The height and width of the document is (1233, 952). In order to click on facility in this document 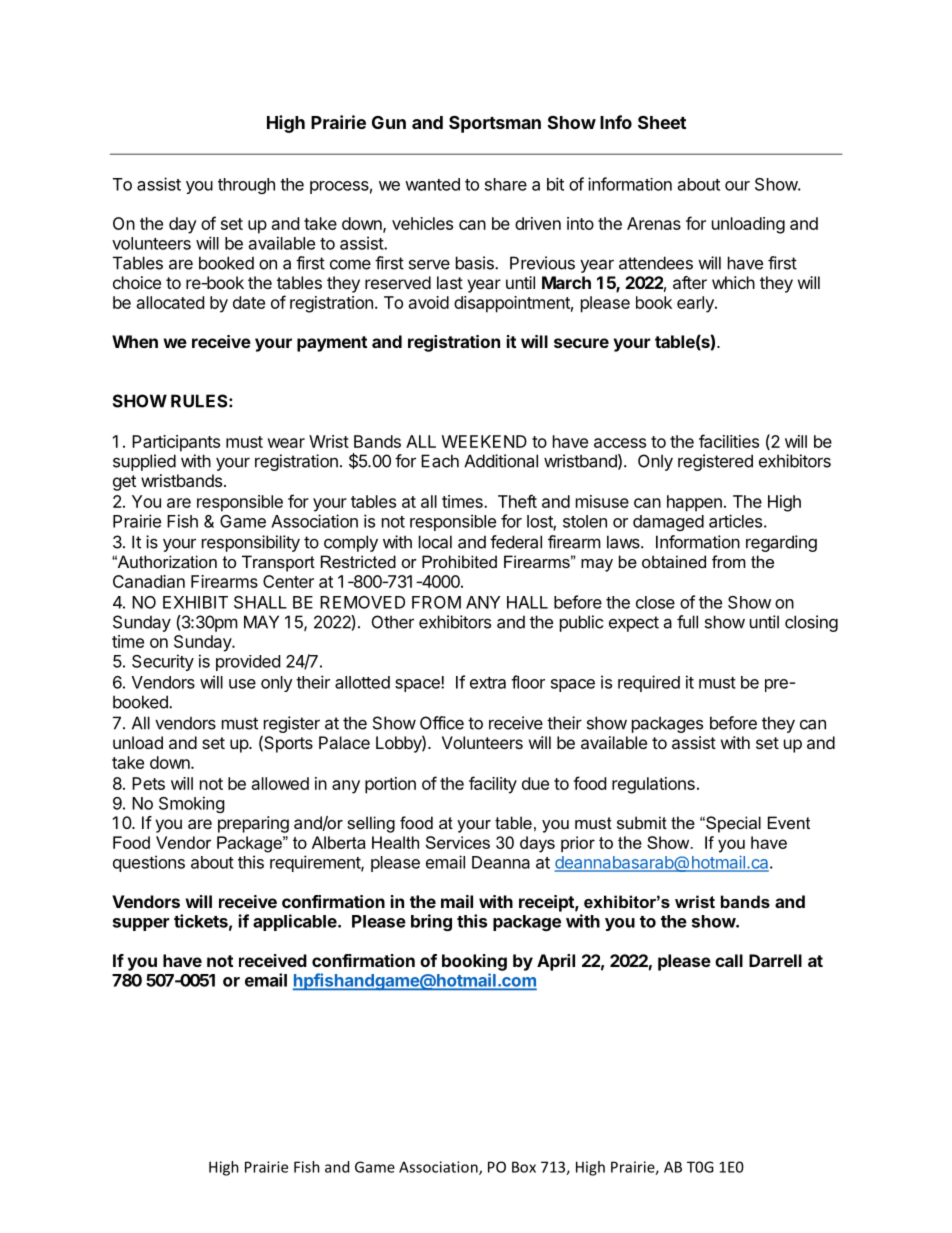, I will do `click(493, 785)`.
